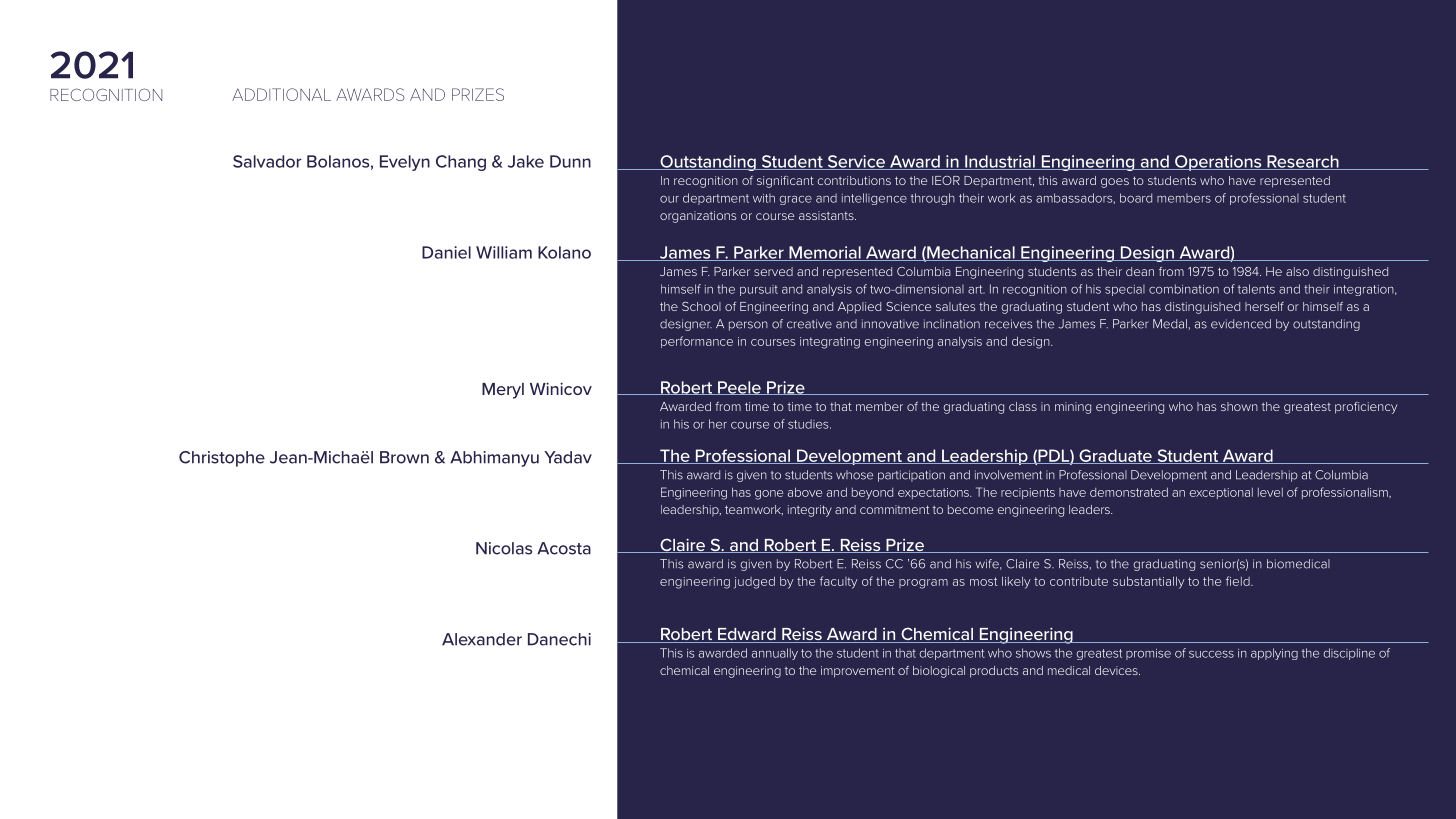  I want to click on Operations, so click(1218, 163).
